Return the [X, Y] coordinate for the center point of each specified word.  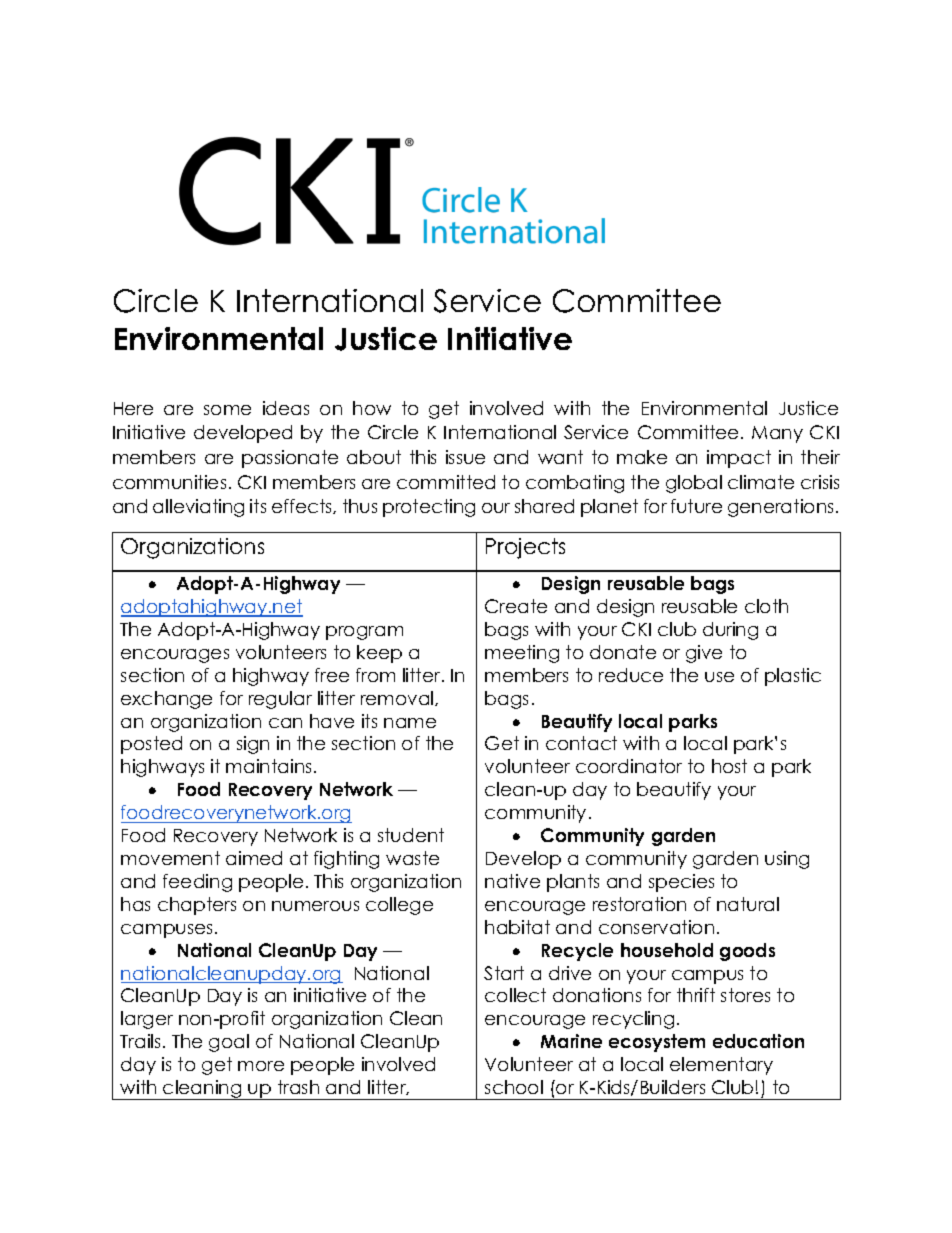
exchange [166, 700]
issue [465, 457]
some [227, 410]
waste [412, 858]
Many [777, 434]
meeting [522, 654]
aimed [254, 858]
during [730, 631]
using [787, 860]
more [261, 1066]
